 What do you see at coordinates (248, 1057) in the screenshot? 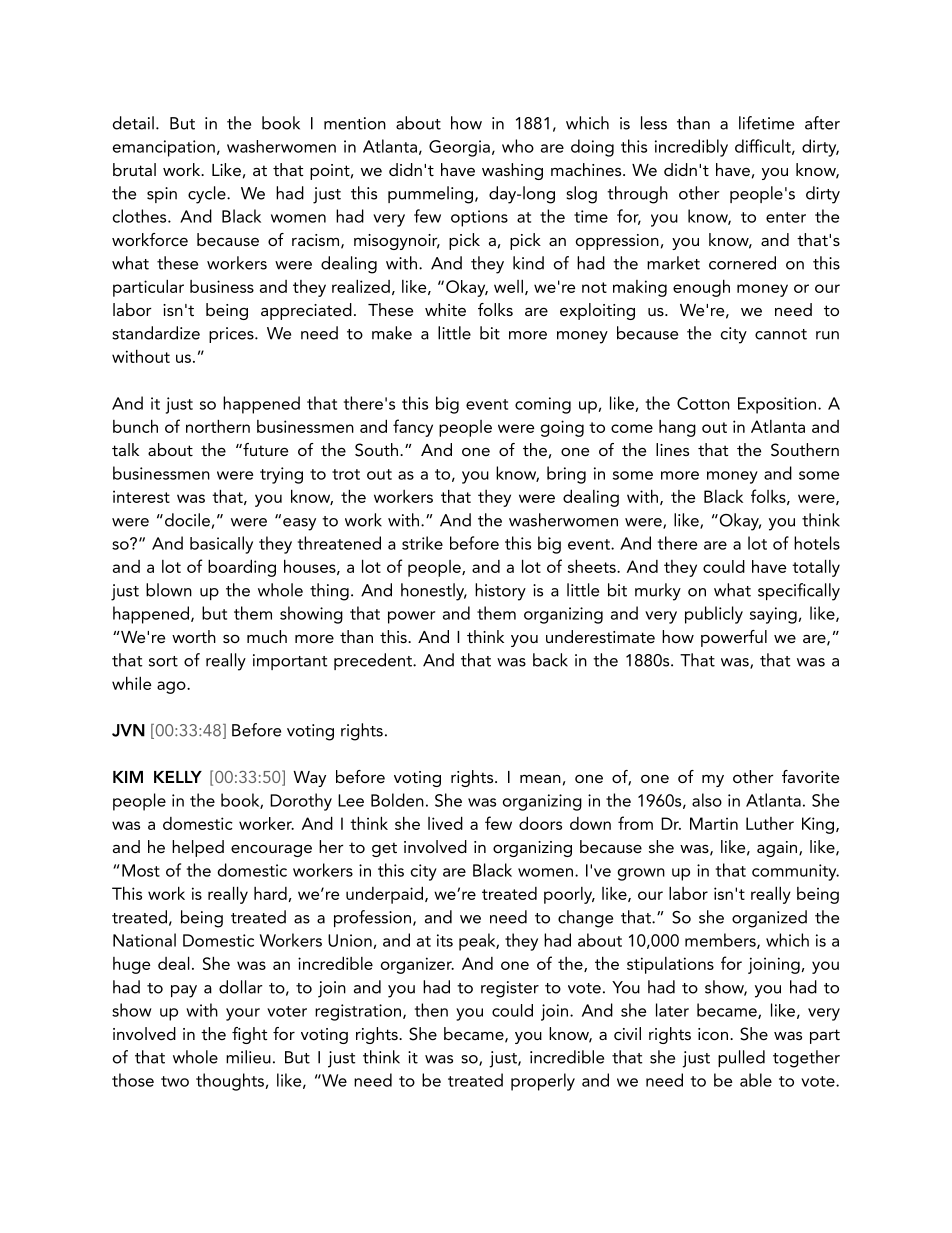
I see `milieu` at bounding box center [248, 1057].
